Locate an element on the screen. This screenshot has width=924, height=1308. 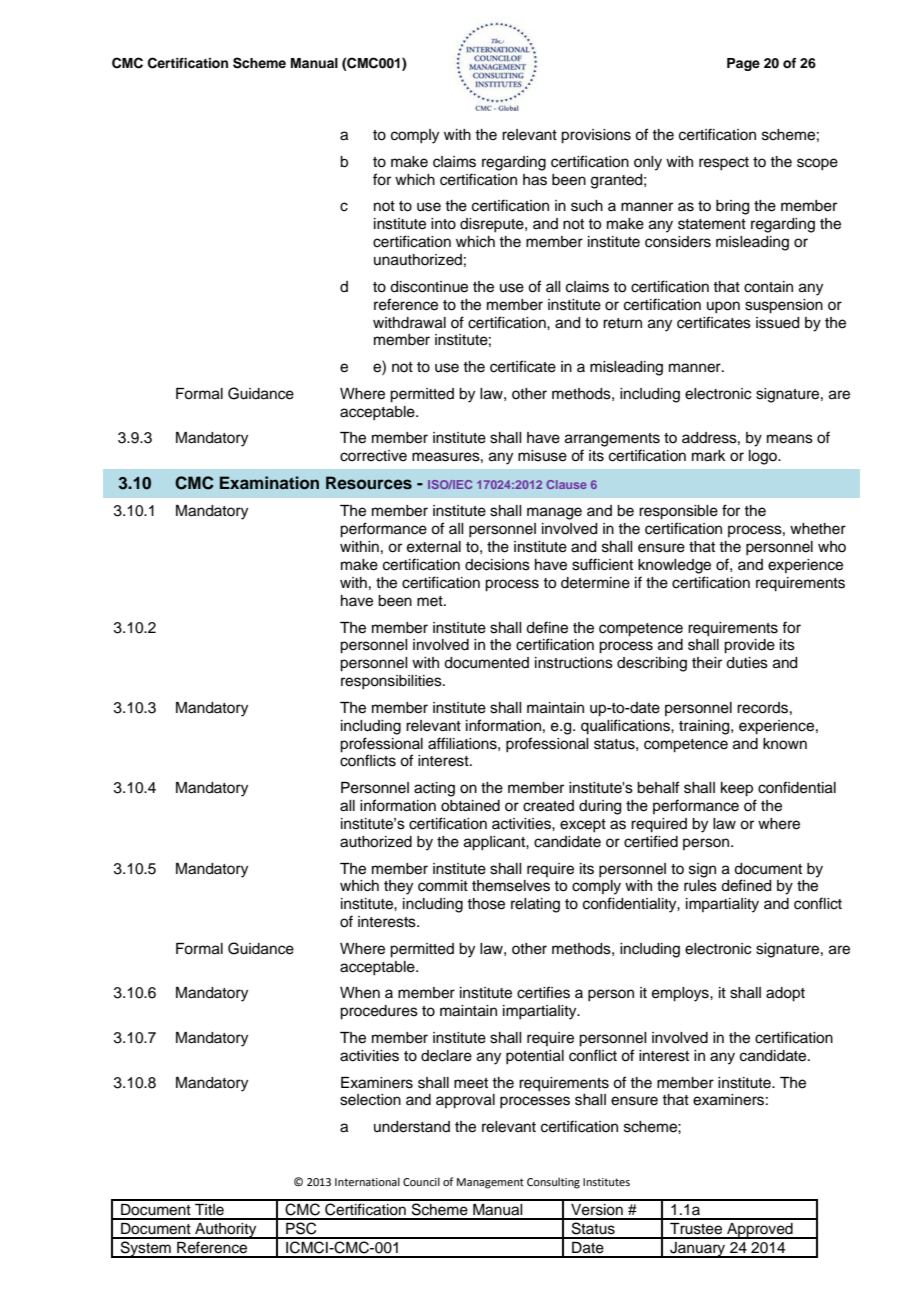
corrective is located at coordinates (373, 456).
